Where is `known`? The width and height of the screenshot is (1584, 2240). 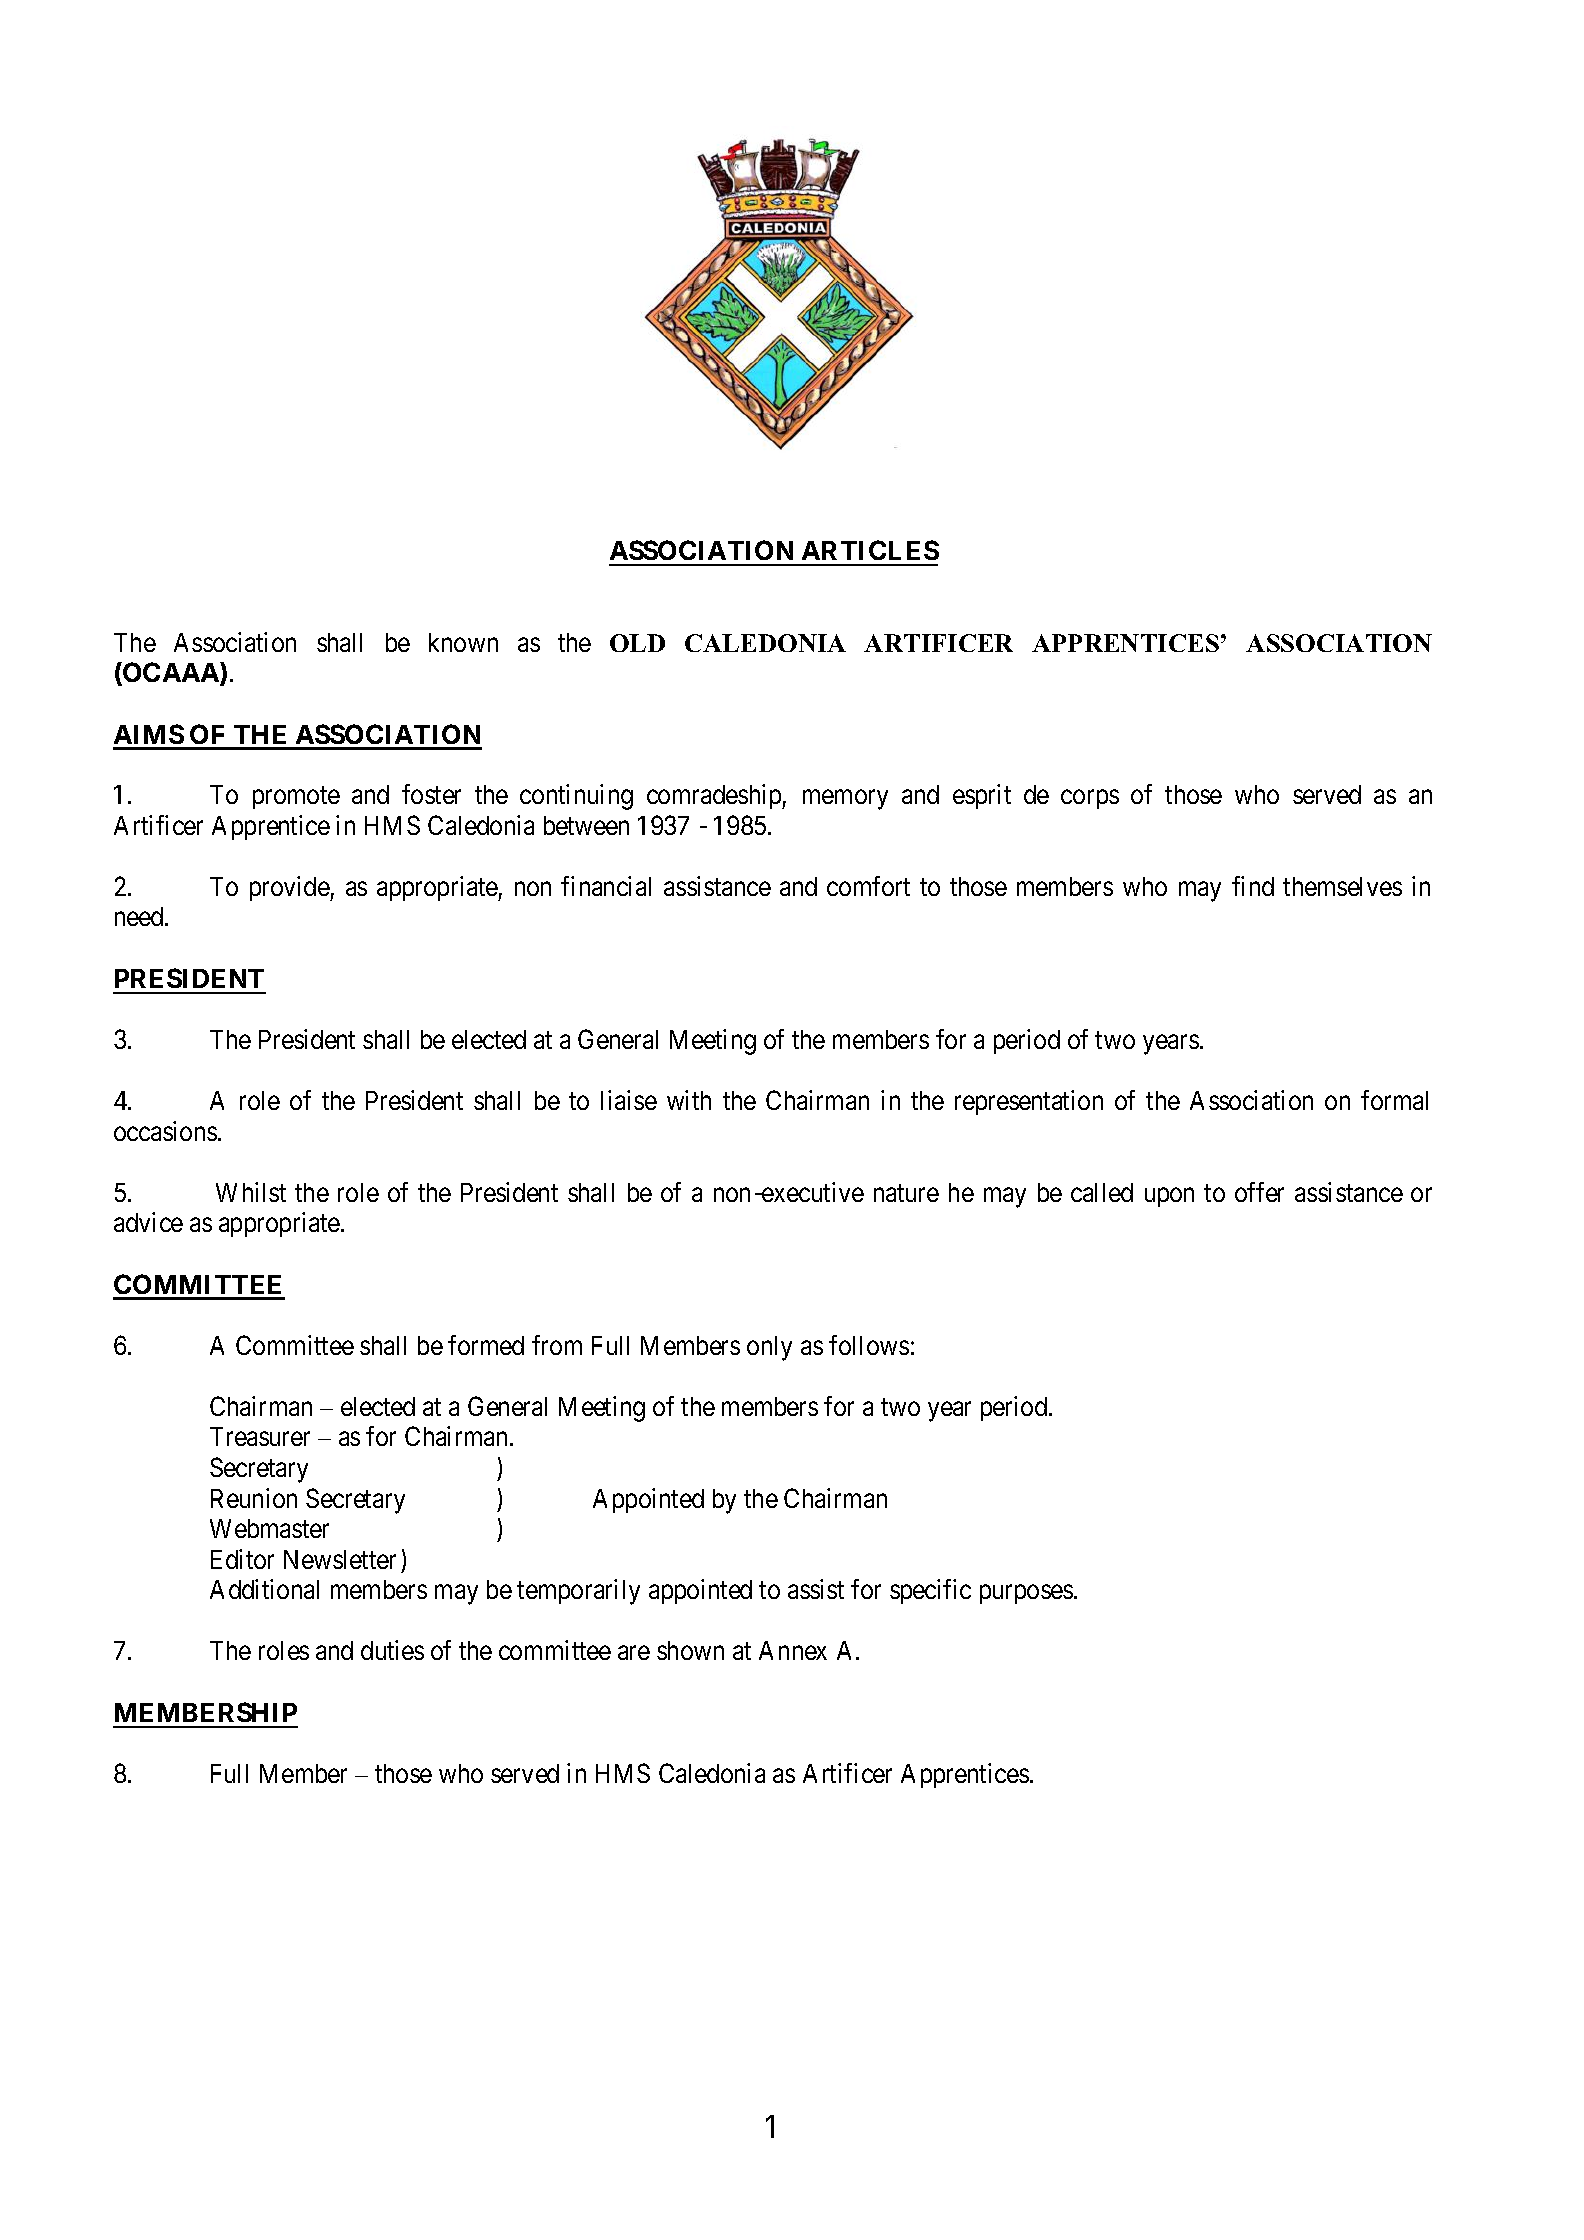
known is located at coordinates (463, 642).
